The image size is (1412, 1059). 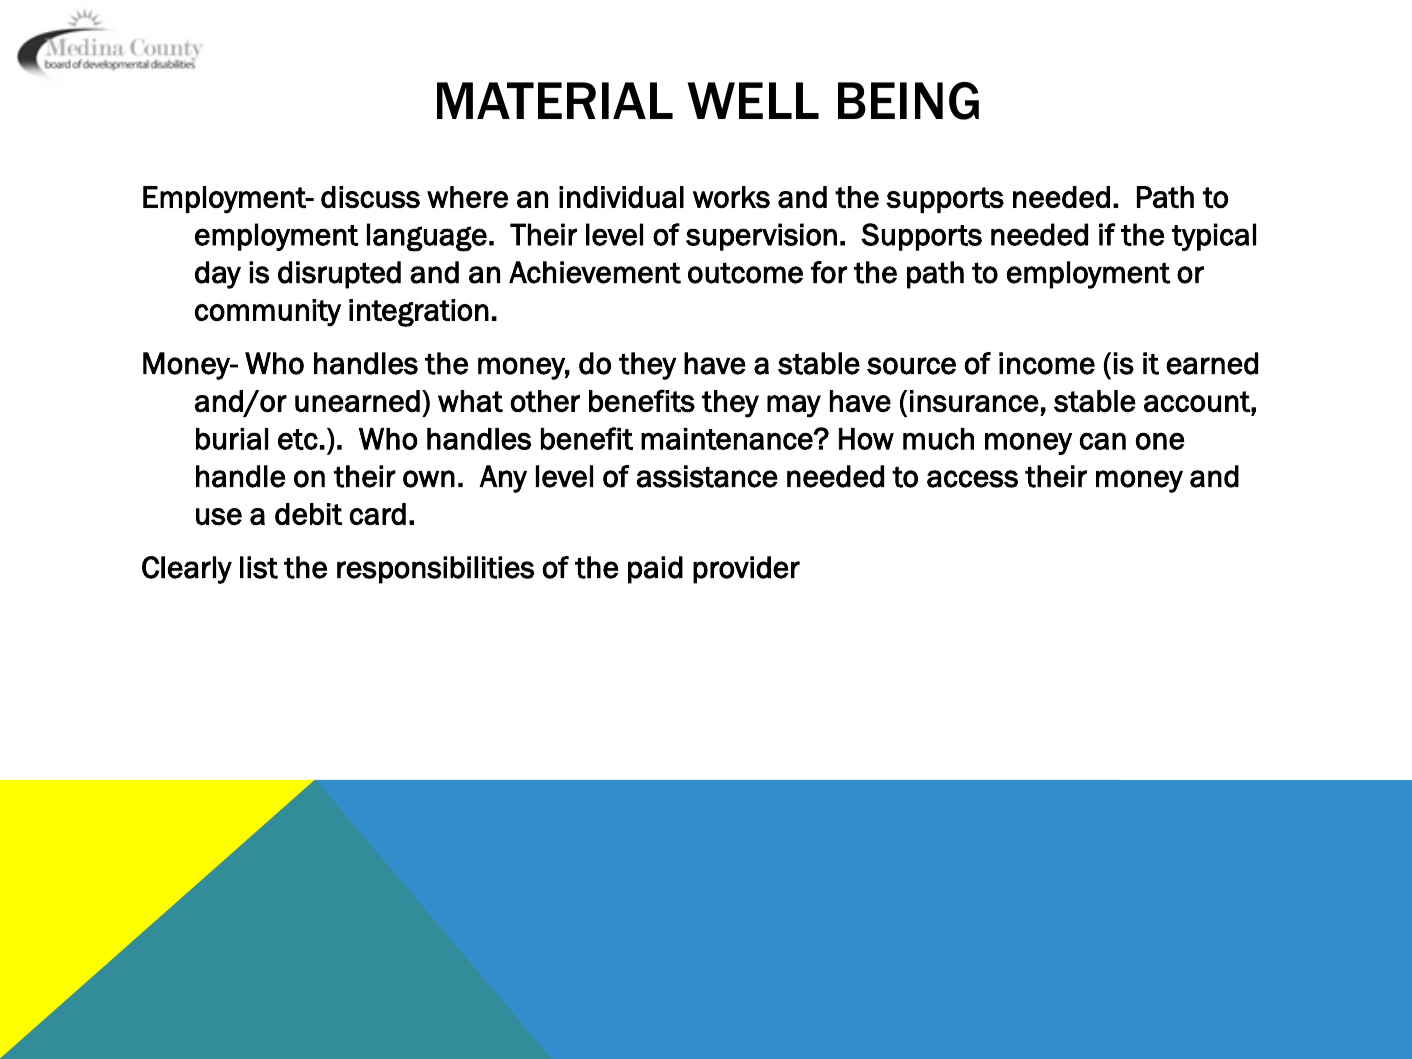 What do you see at coordinates (298, 439) in the screenshot?
I see `etc` at bounding box center [298, 439].
